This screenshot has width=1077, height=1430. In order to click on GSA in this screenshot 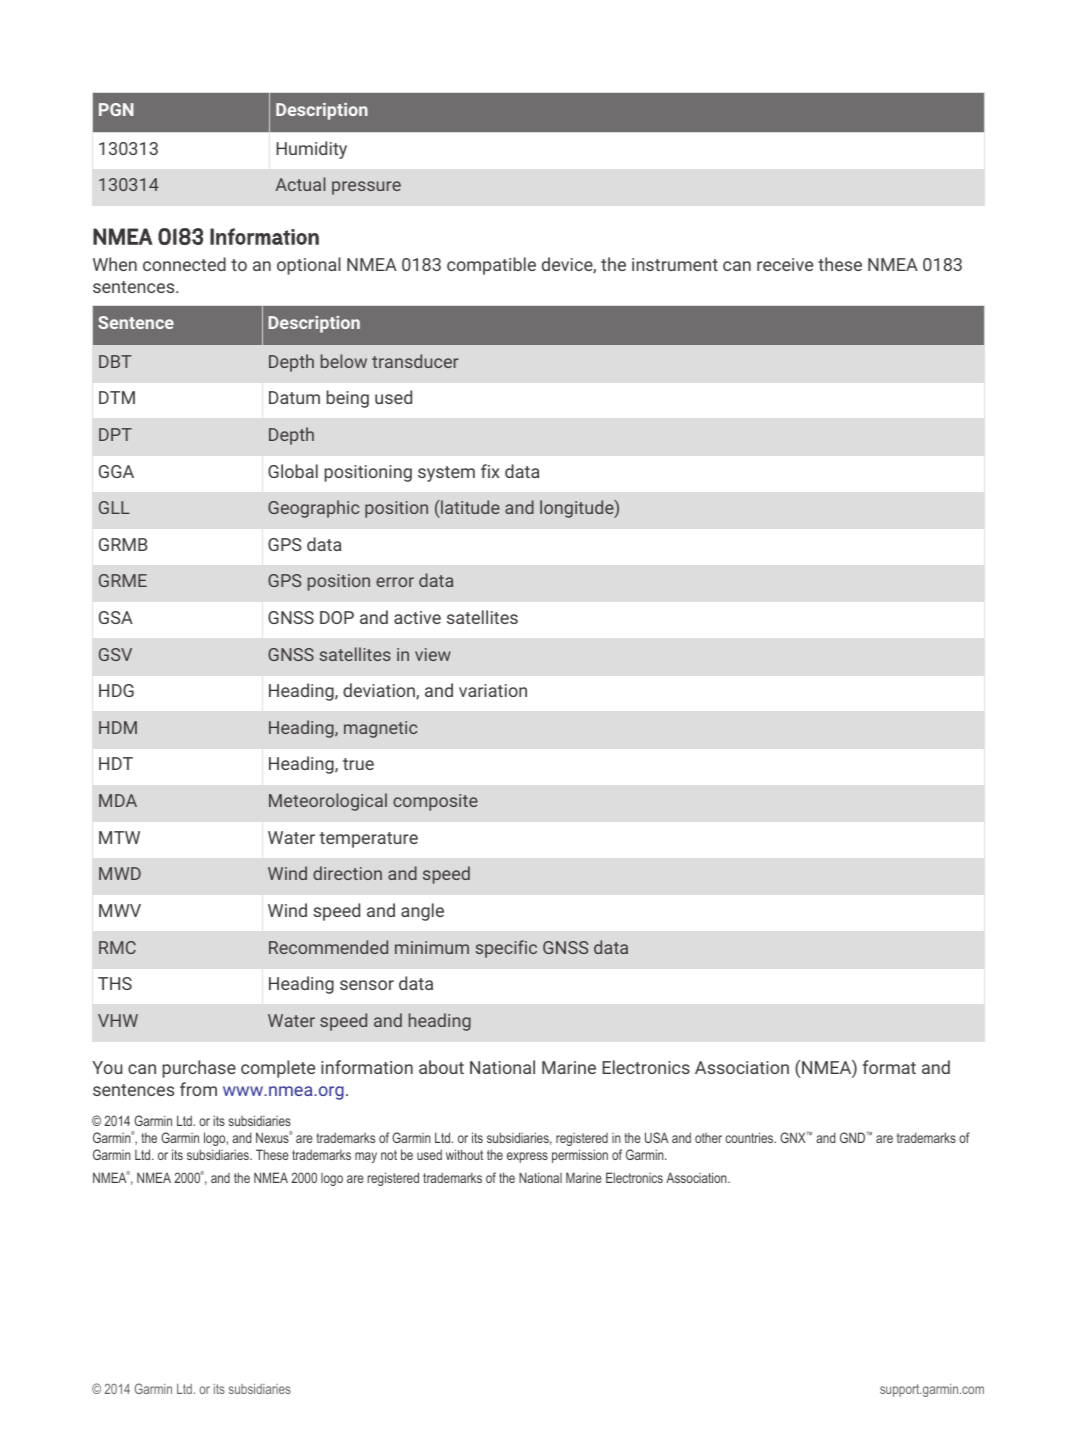, I will do `click(116, 617)`.
